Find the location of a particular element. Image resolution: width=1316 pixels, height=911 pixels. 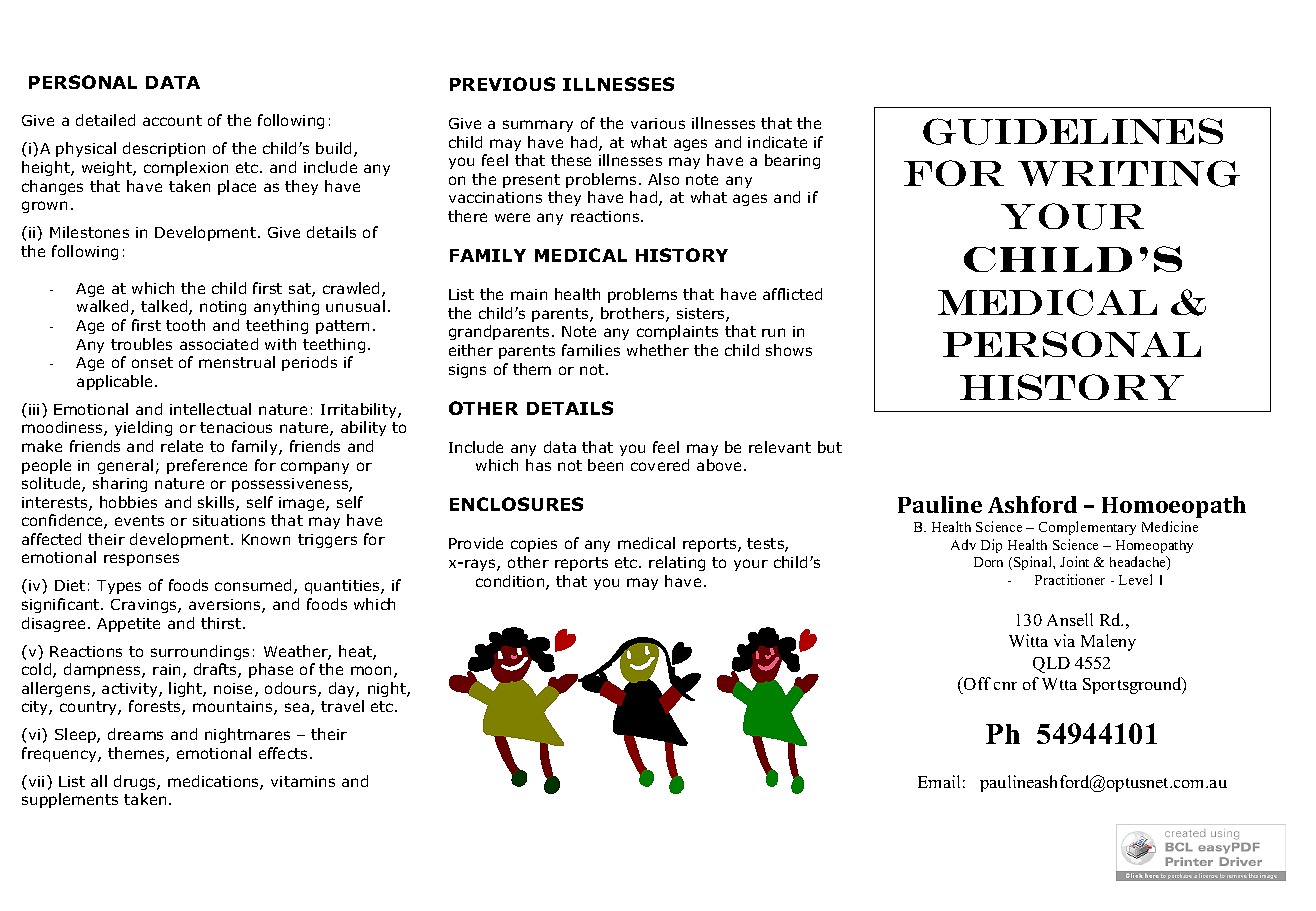

GUIDELINES is located at coordinates (1073, 131).
